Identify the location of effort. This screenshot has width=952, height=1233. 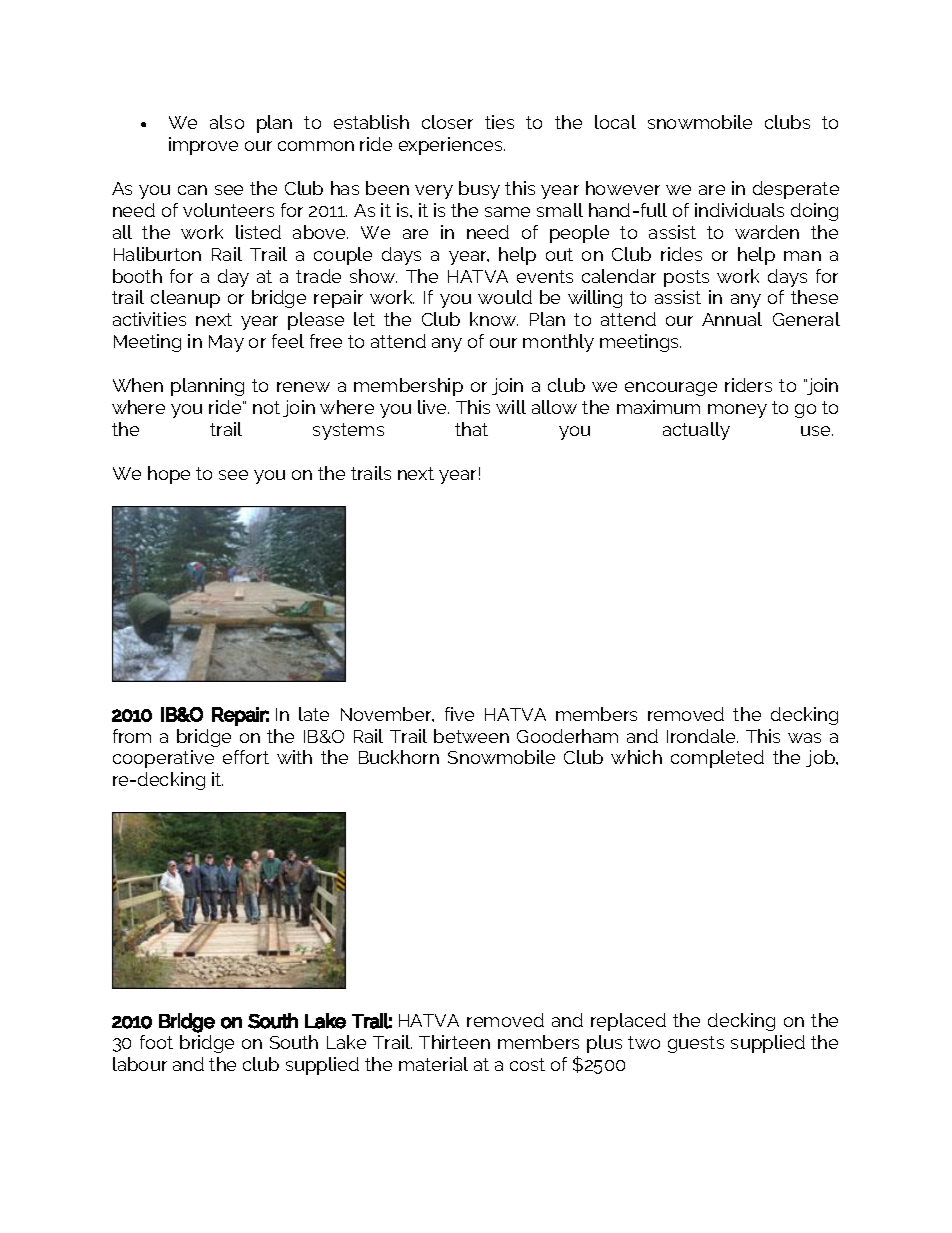
(246, 757).
